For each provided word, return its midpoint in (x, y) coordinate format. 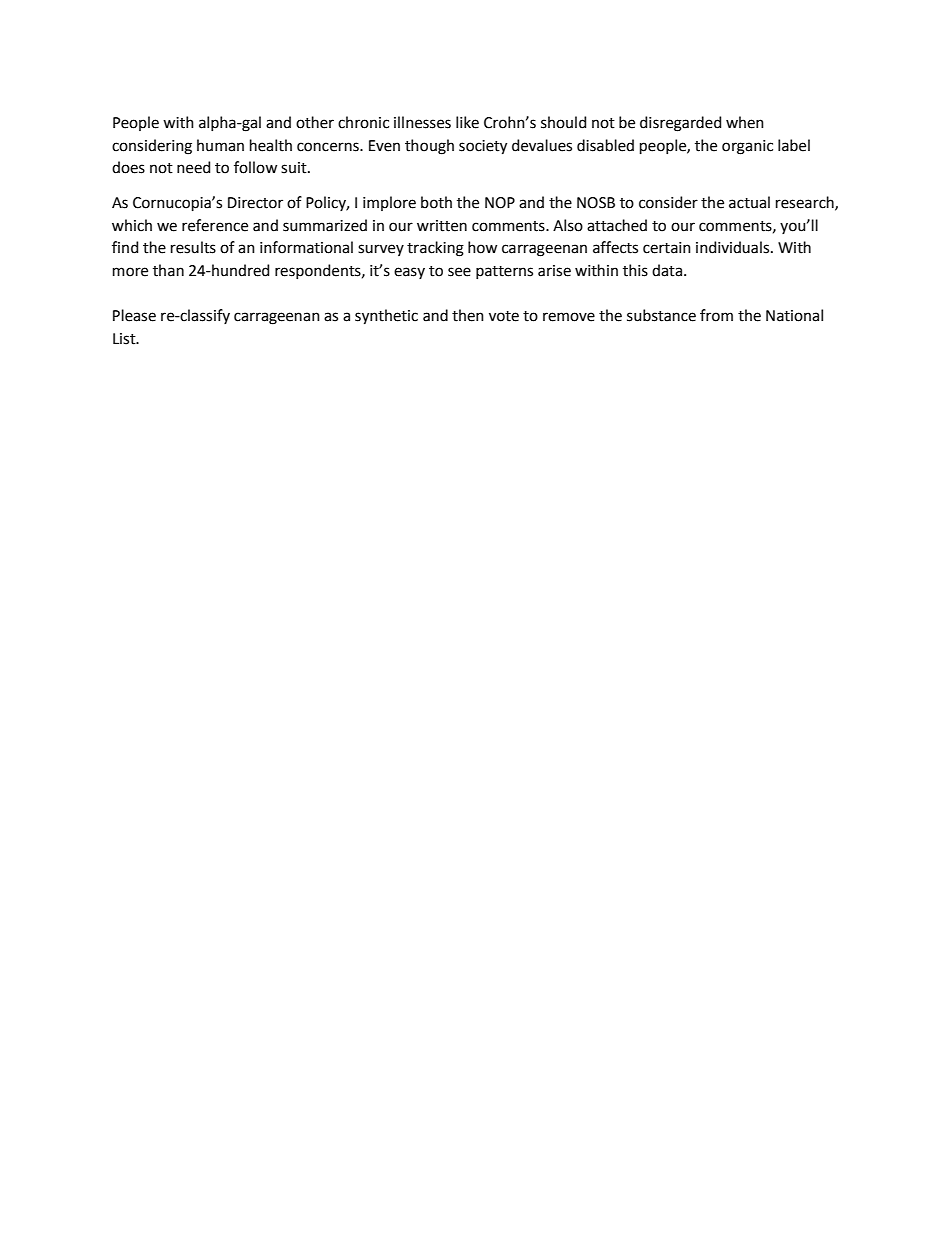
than (168, 270)
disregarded (680, 124)
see (459, 272)
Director (255, 203)
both (436, 202)
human (220, 145)
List (125, 339)
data (667, 270)
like (467, 122)
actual (749, 202)
